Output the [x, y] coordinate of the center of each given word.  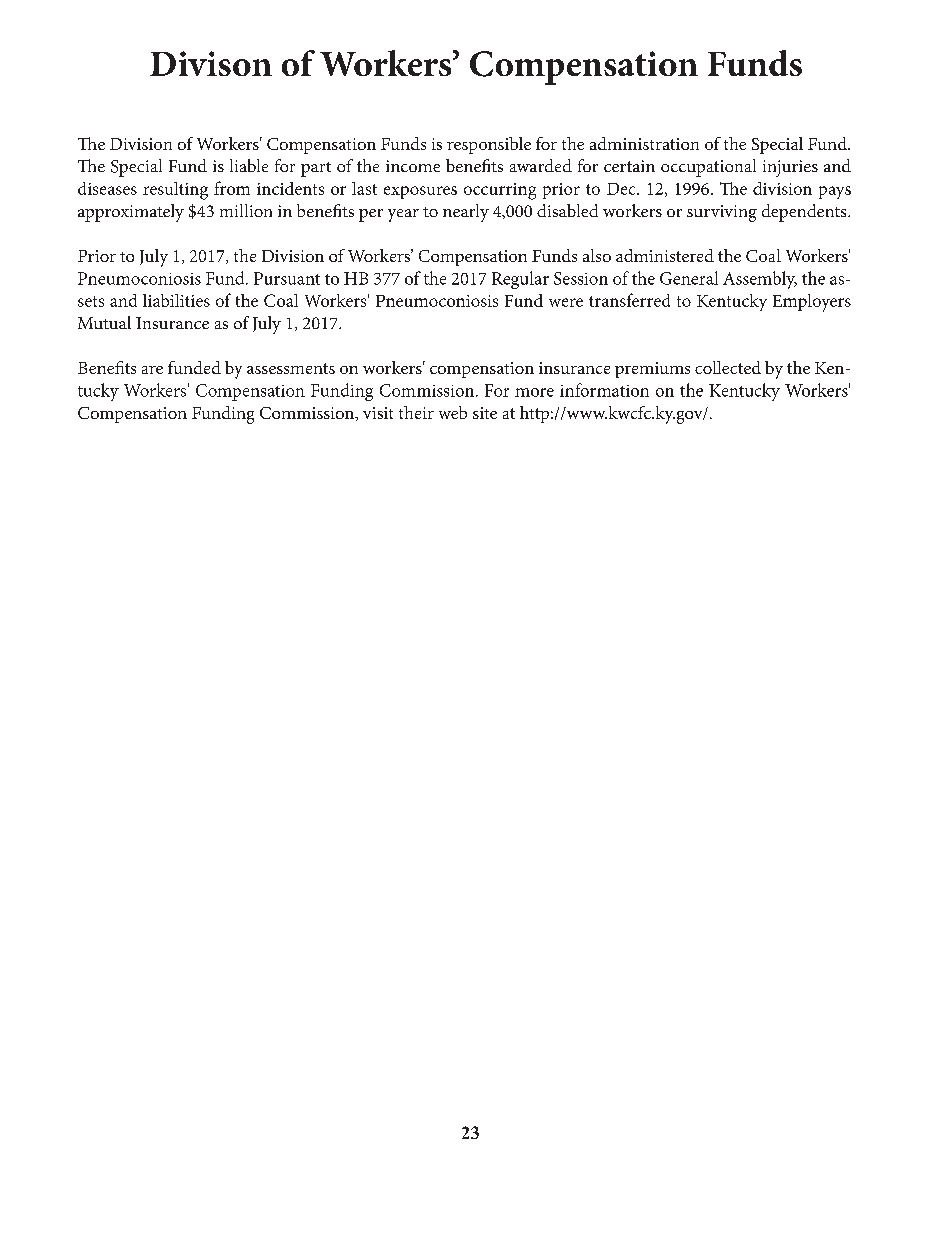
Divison [211, 63]
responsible [489, 145]
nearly [466, 213]
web [453, 412]
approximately [131, 213]
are [152, 370]
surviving [722, 213]
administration [644, 143]
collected [728, 367]
